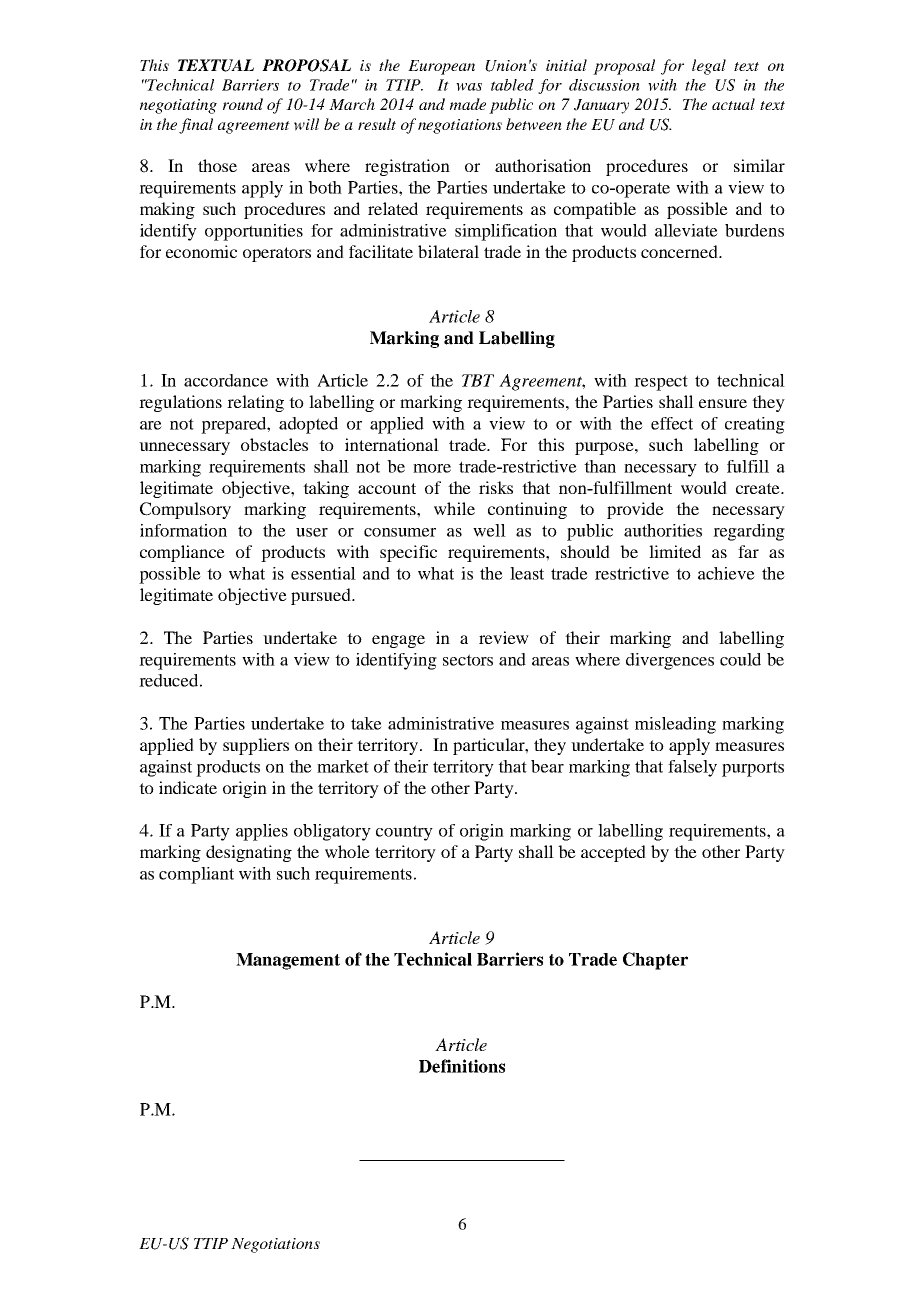 This image has height=1308, width=924. Describe the element at coordinates (226, 380) in the image. I see `accordance` at that location.
